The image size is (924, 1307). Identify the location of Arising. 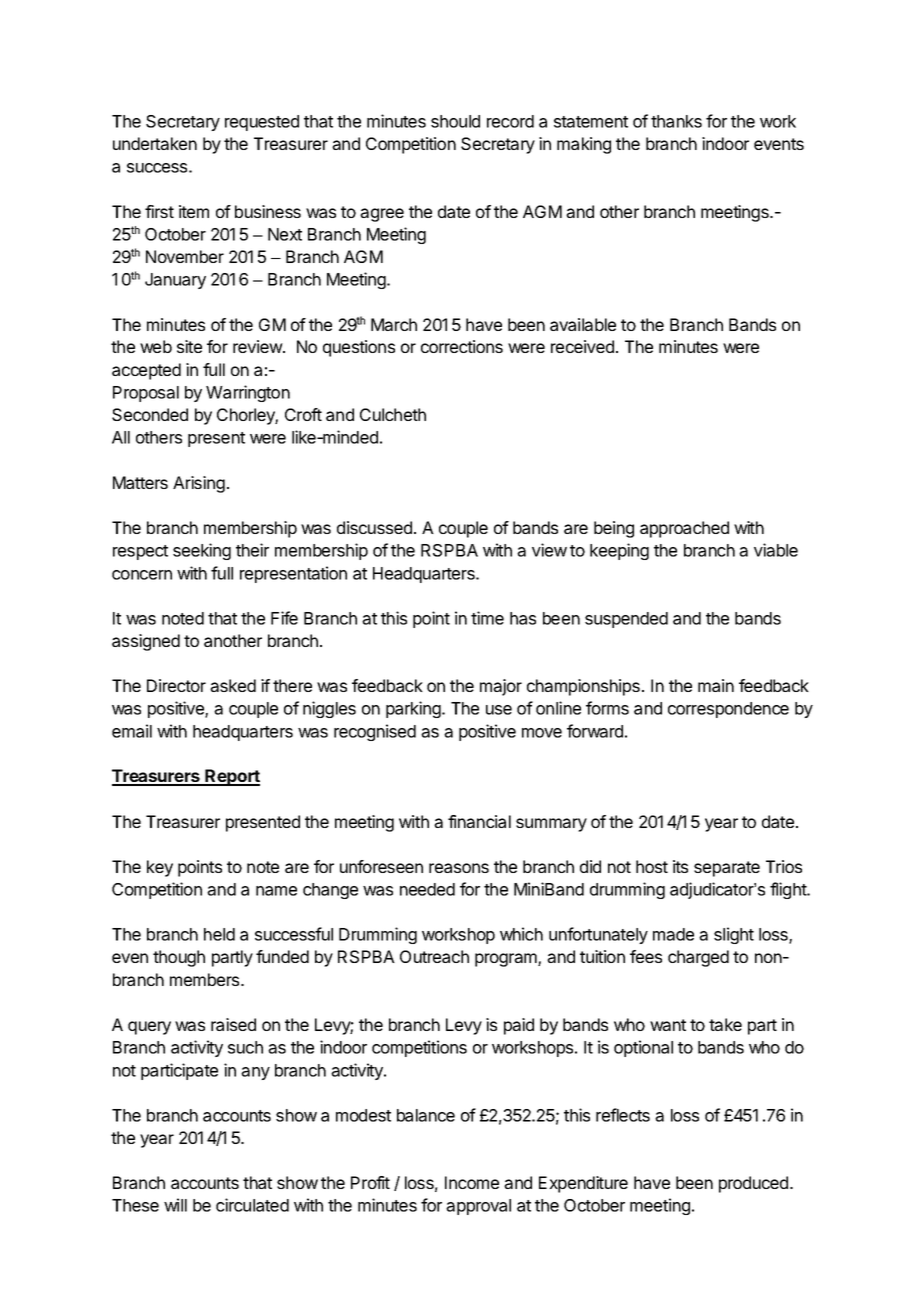
(199, 484).
